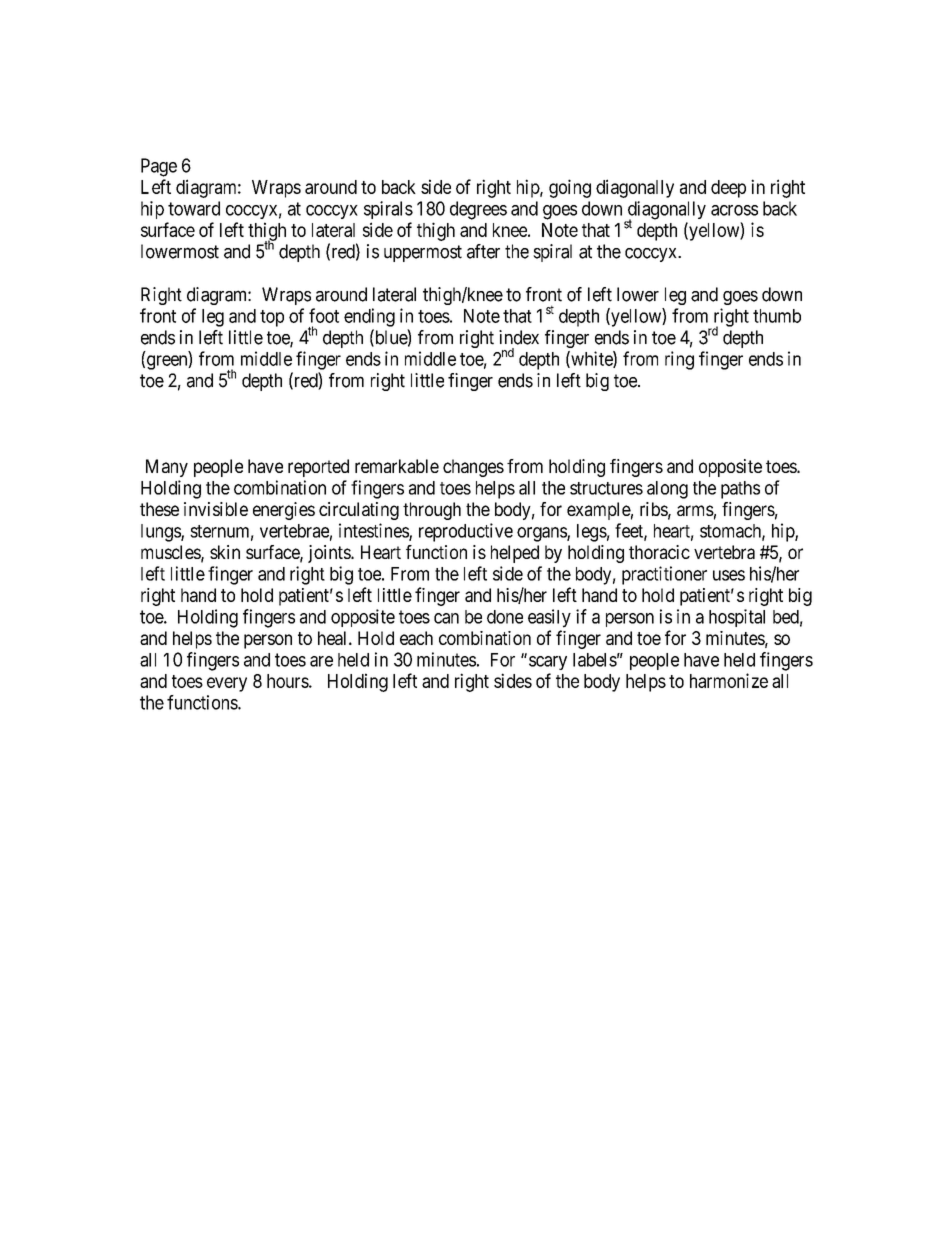 This page has width=952, height=1233. What do you see at coordinates (227, 684) in the page?
I see `every` at bounding box center [227, 684].
